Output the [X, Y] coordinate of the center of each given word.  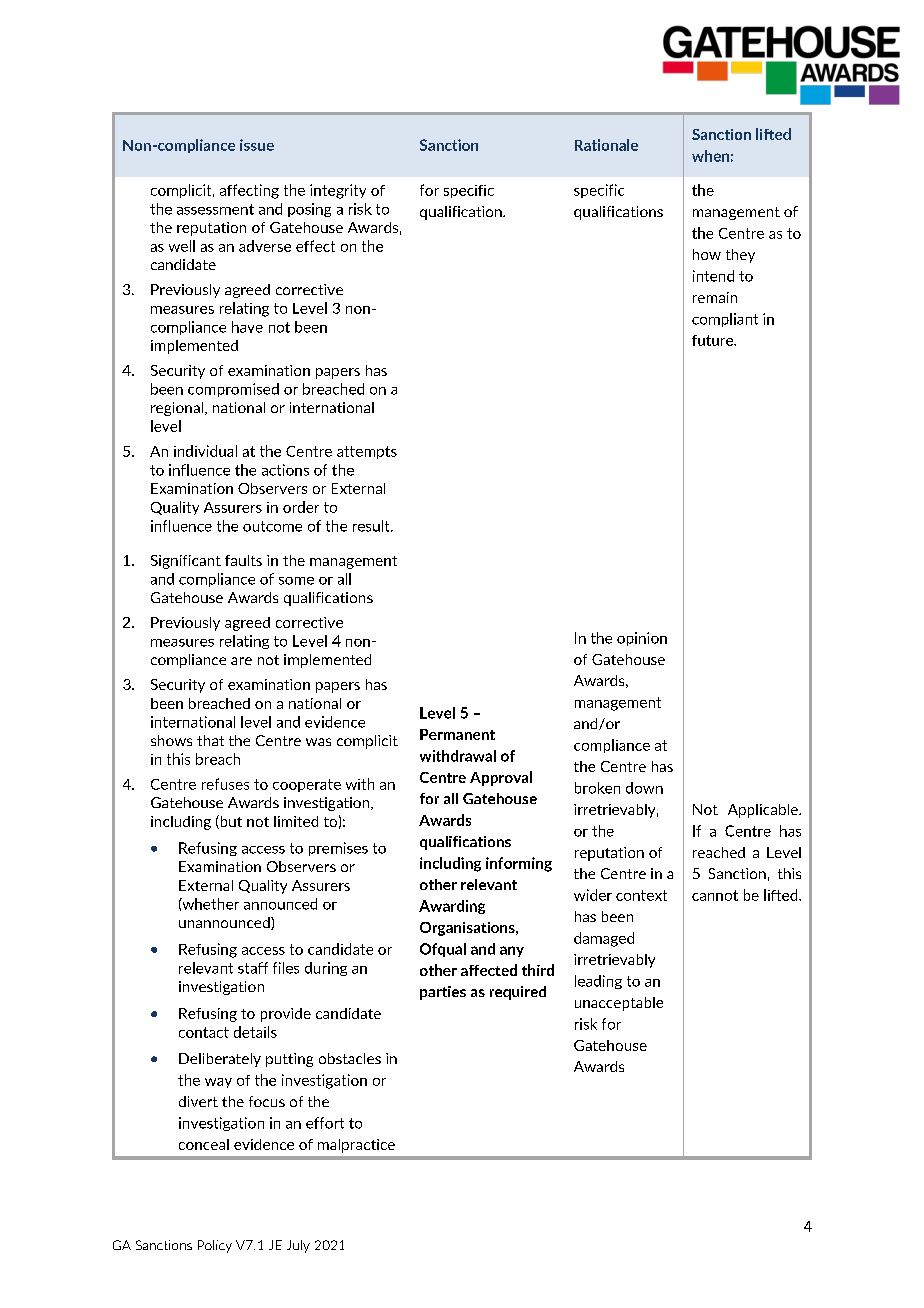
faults [243, 560]
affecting [249, 191]
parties [443, 993]
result [372, 526]
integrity [338, 191]
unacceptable [619, 1004]
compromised [233, 390]
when [710, 156]
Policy [215, 1246]
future [713, 340]
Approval [501, 778]
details [255, 1032]
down [644, 788]
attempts [367, 452]
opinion [642, 639]
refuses [225, 784]
